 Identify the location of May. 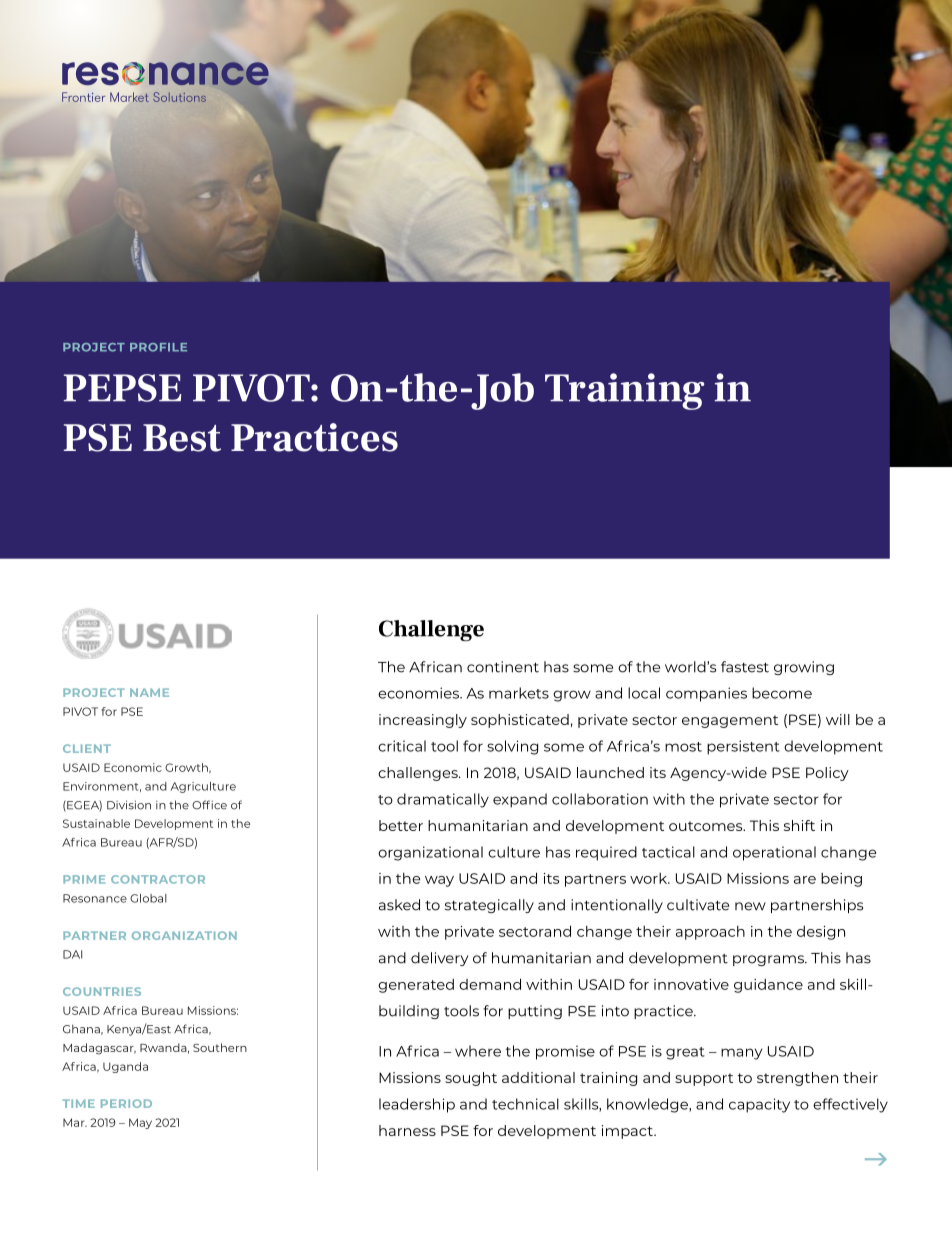
(140, 1123).
